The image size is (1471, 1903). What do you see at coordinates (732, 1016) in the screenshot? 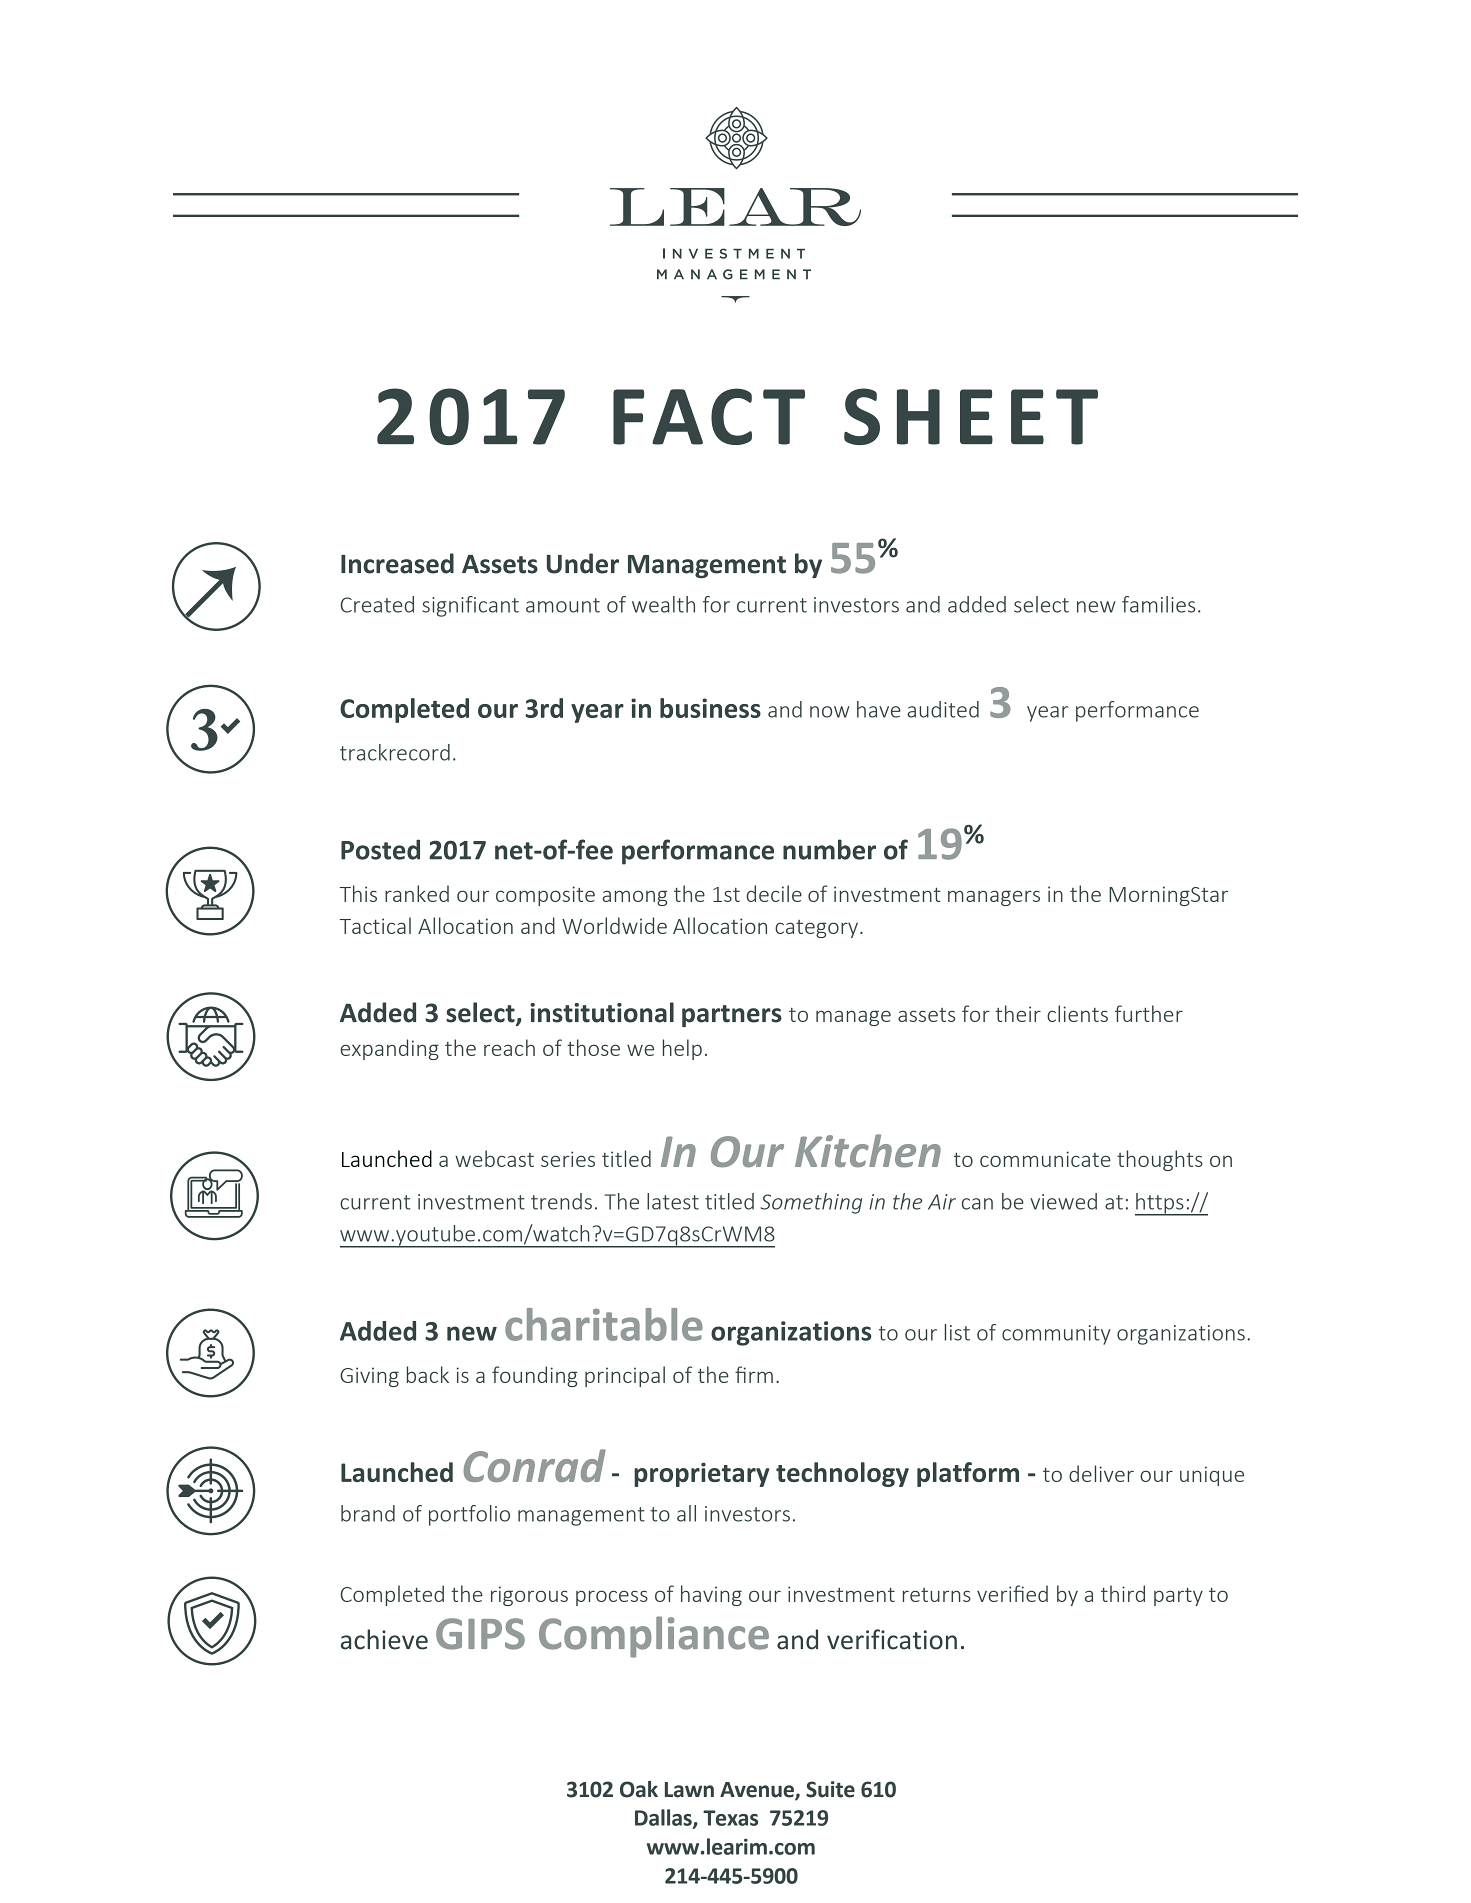
I see `partners` at bounding box center [732, 1016].
